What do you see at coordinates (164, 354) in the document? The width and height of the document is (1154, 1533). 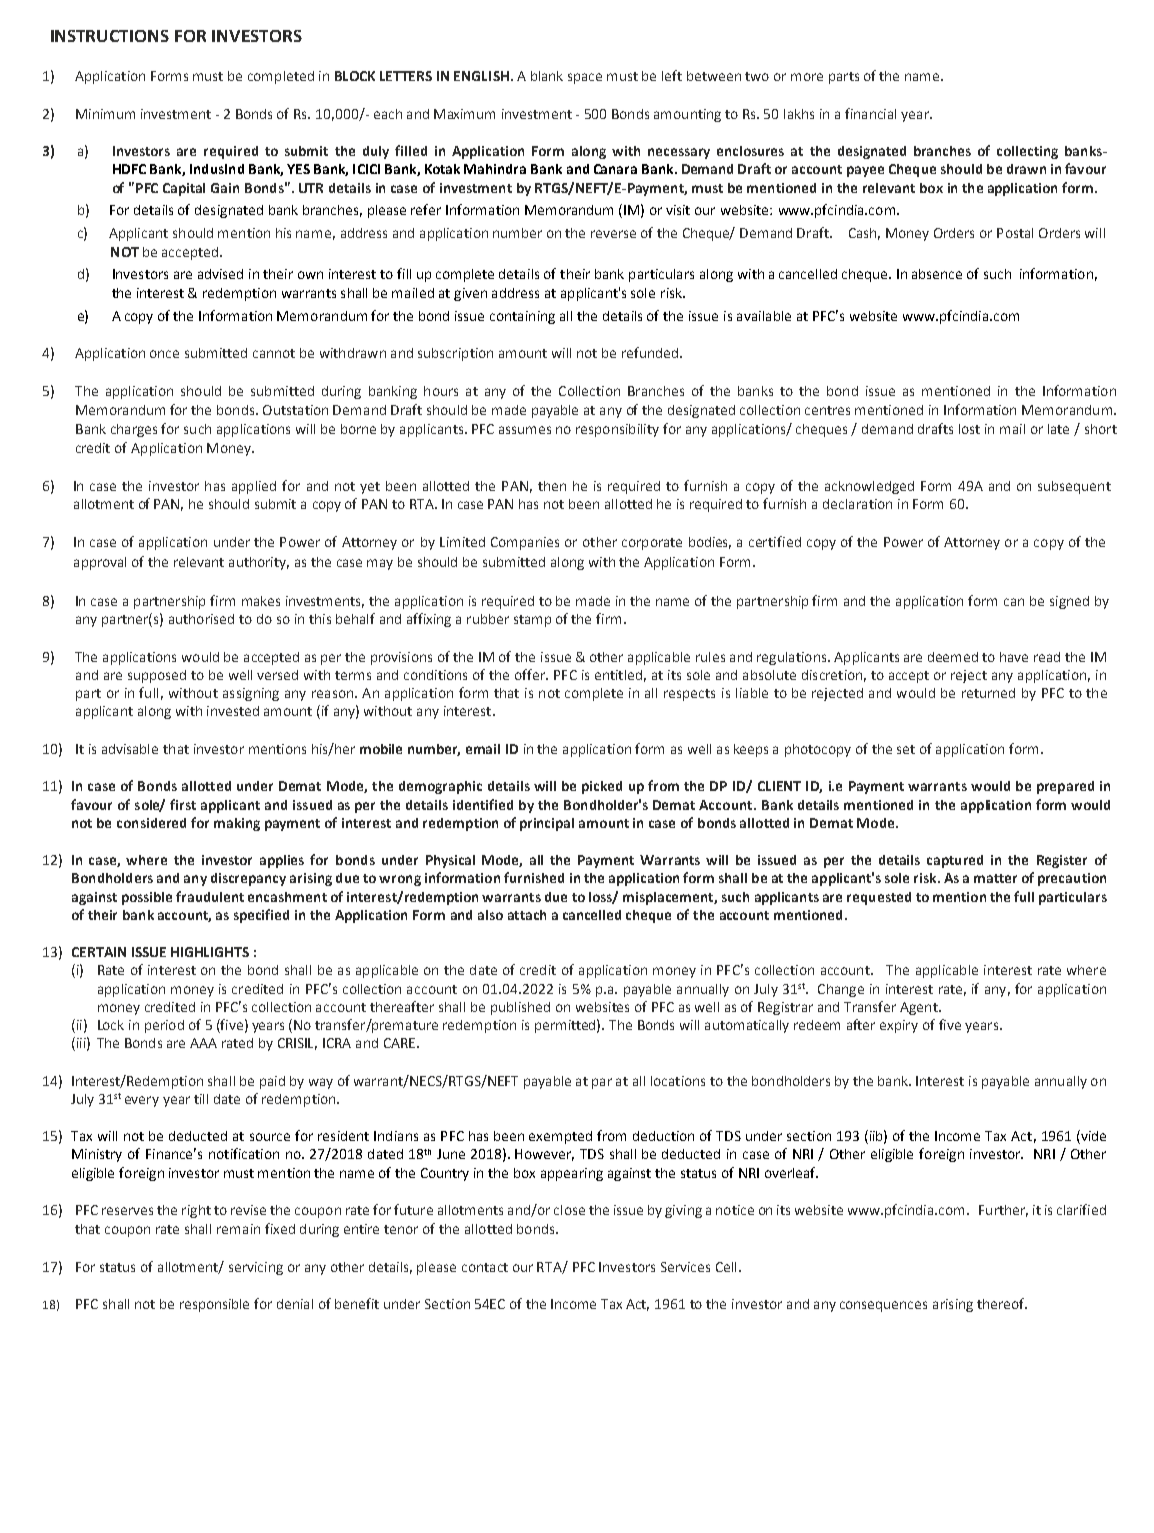 I see `once` at bounding box center [164, 354].
